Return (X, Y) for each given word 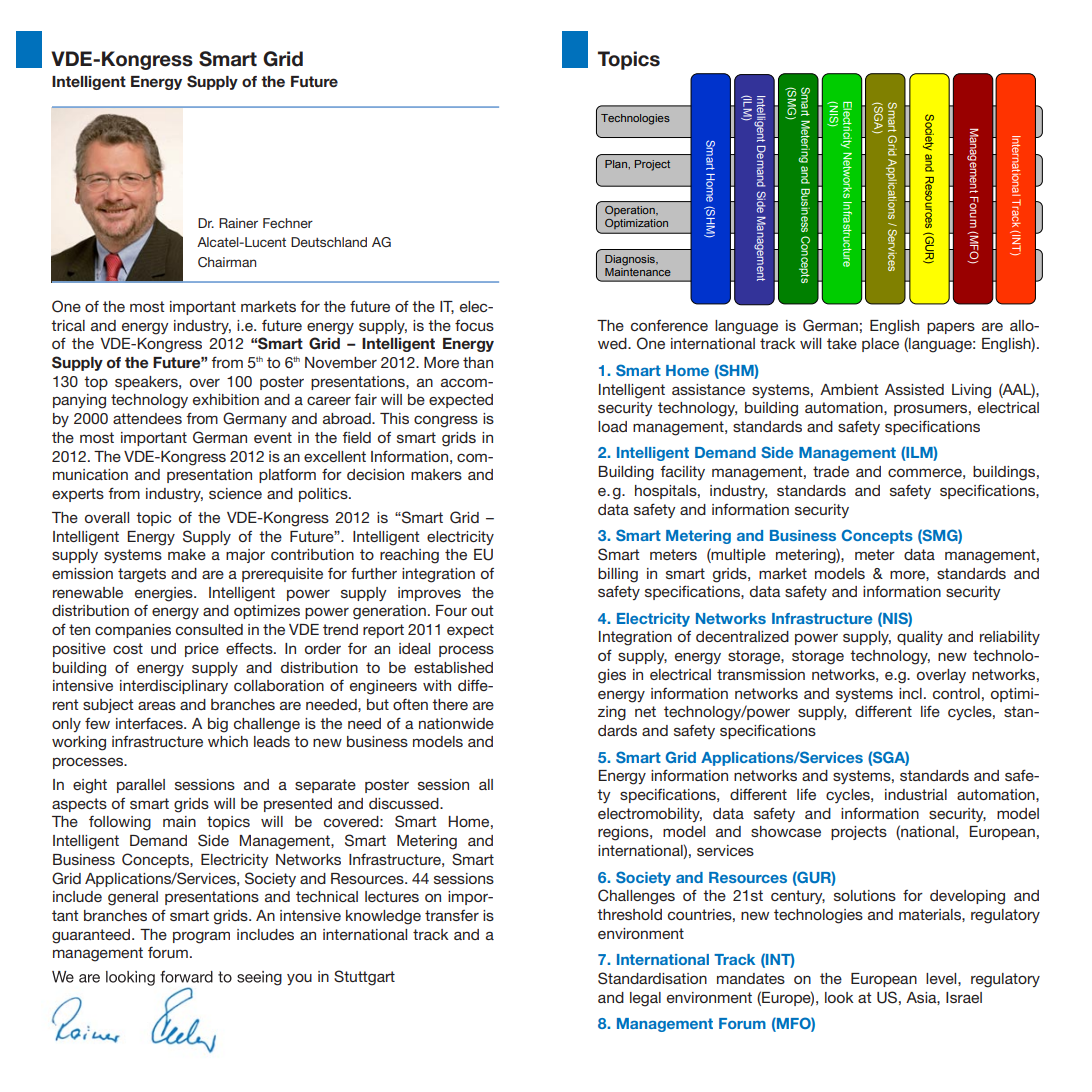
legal (645, 999)
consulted (209, 629)
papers (951, 328)
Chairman (227, 262)
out (482, 610)
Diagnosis (631, 260)
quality (920, 638)
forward (186, 977)
